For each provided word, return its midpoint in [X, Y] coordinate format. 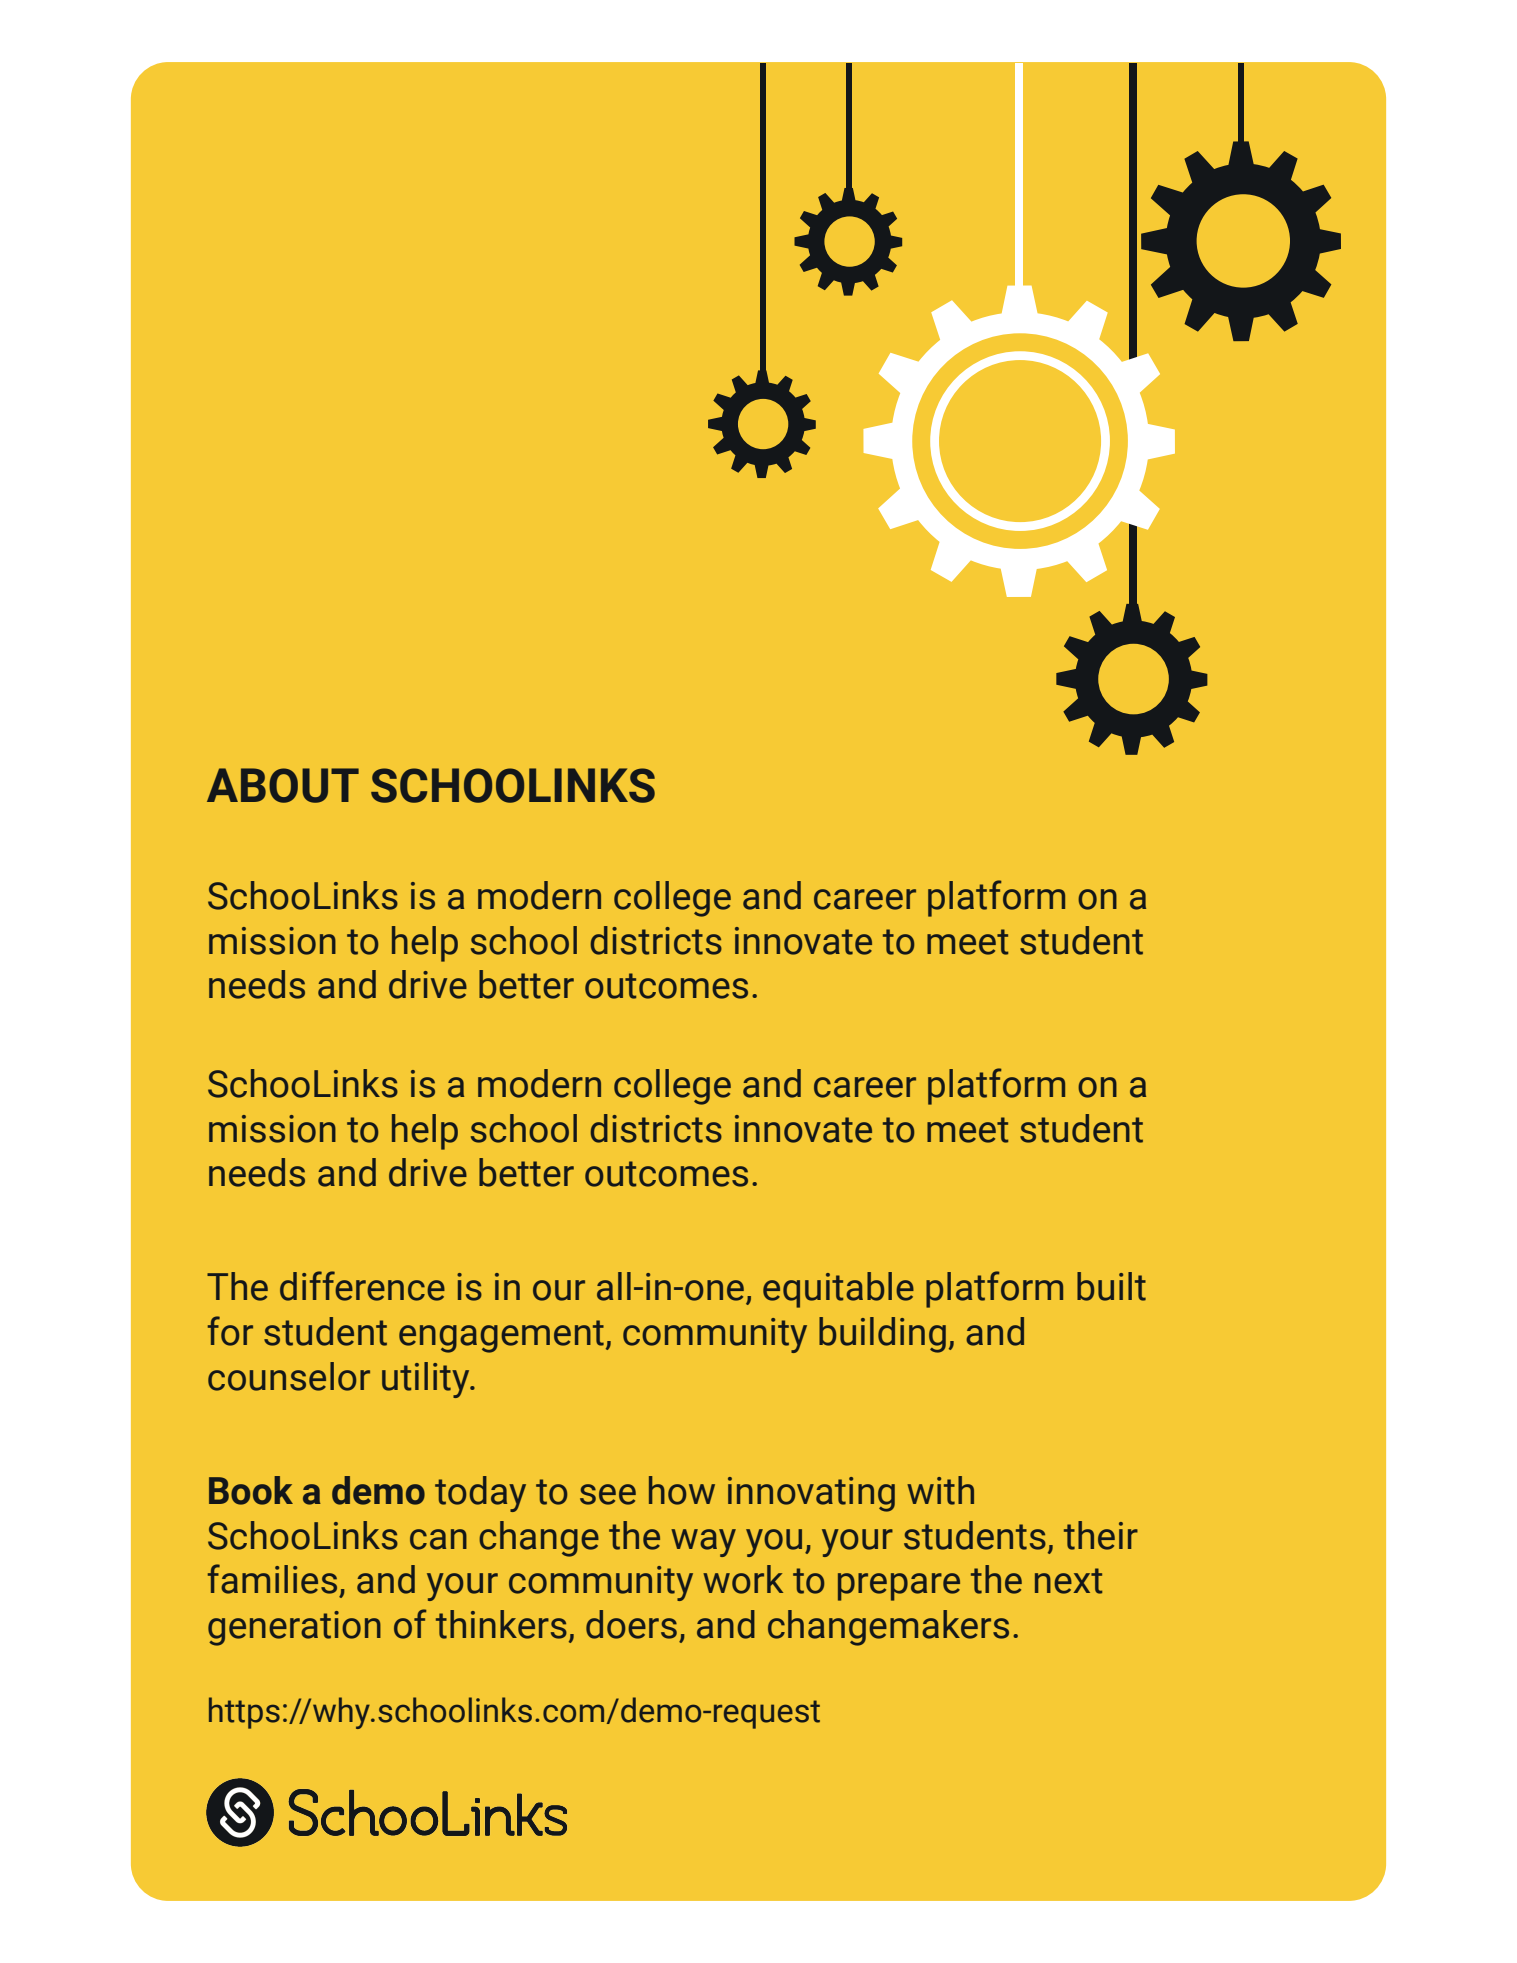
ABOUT [283, 785]
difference [362, 1286]
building [882, 1335]
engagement [501, 1336]
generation [294, 1628]
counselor [289, 1376]
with [940, 1490]
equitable [838, 1290]
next [1068, 1581]
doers [631, 1624]
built [1111, 1286]
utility [427, 1380]
